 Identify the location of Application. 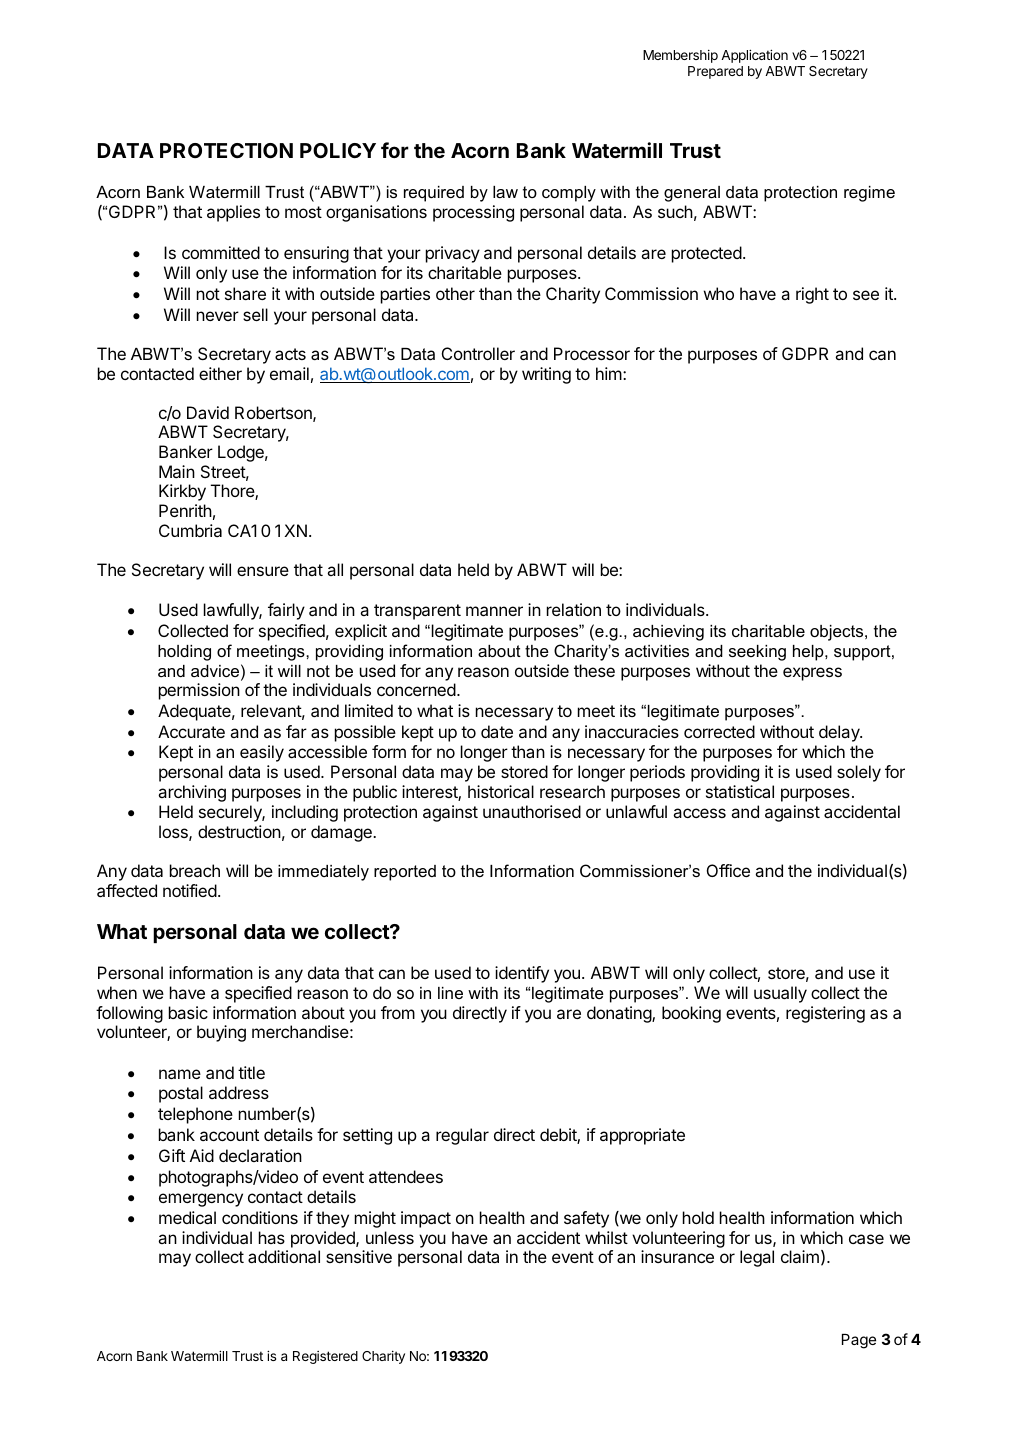
(754, 56).
